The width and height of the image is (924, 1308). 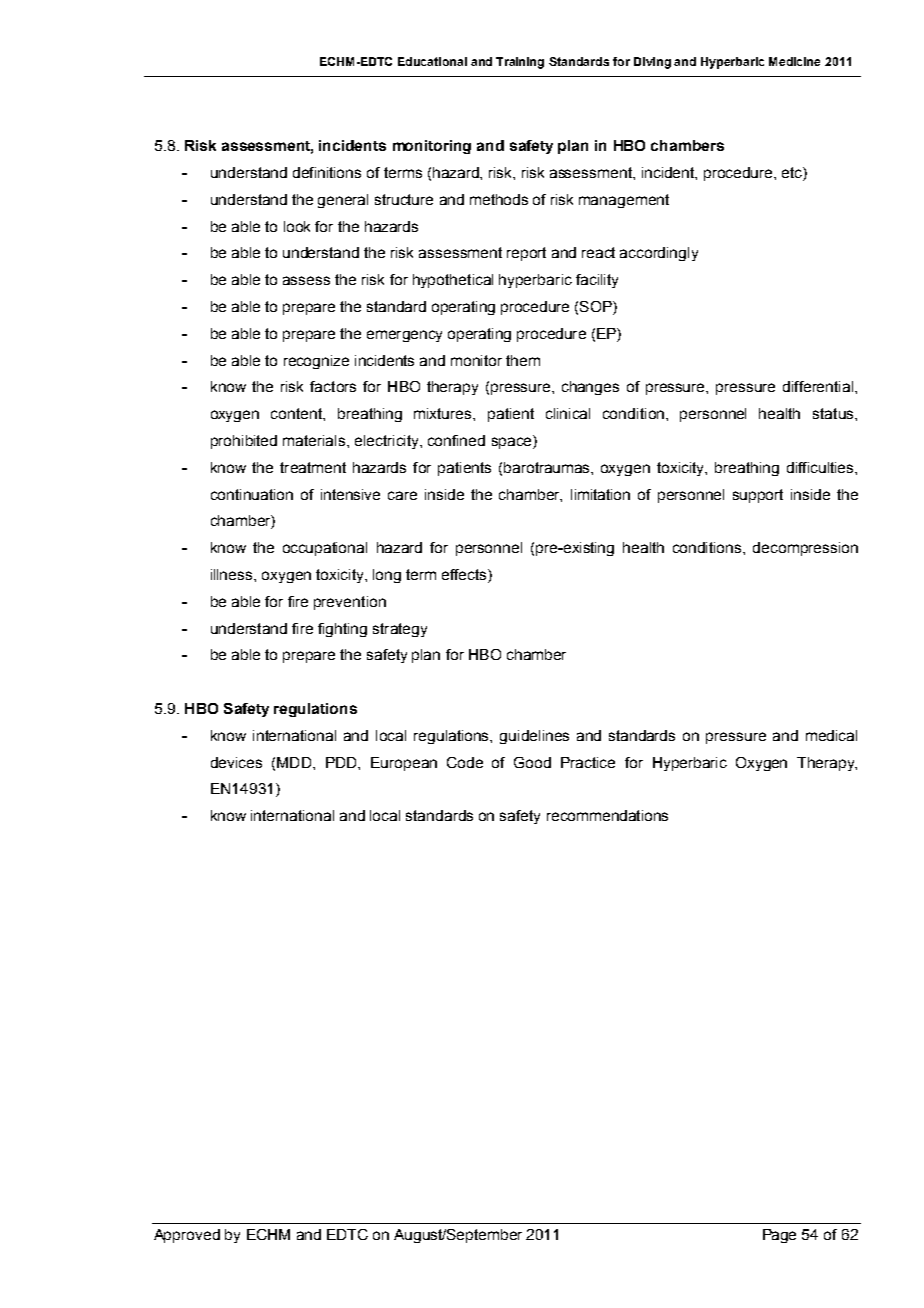 I want to click on fighting, so click(x=342, y=630).
